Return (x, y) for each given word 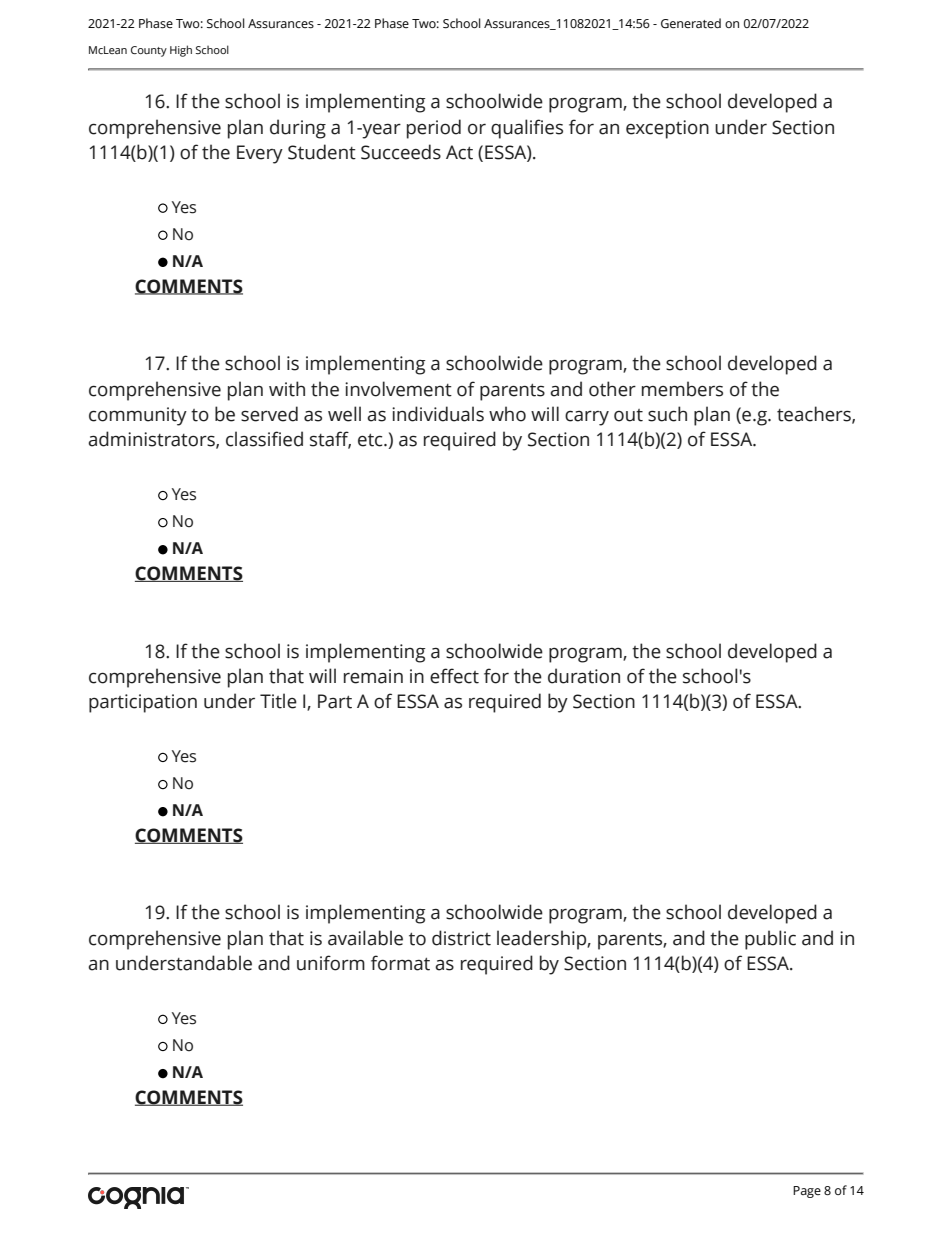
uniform (331, 963)
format (400, 963)
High (181, 51)
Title (278, 701)
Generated (691, 23)
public (770, 940)
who (507, 414)
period (434, 129)
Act (459, 152)
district (461, 938)
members (682, 389)
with (287, 389)
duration (584, 676)
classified (264, 439)
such (667, 414)
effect (454, 676)
